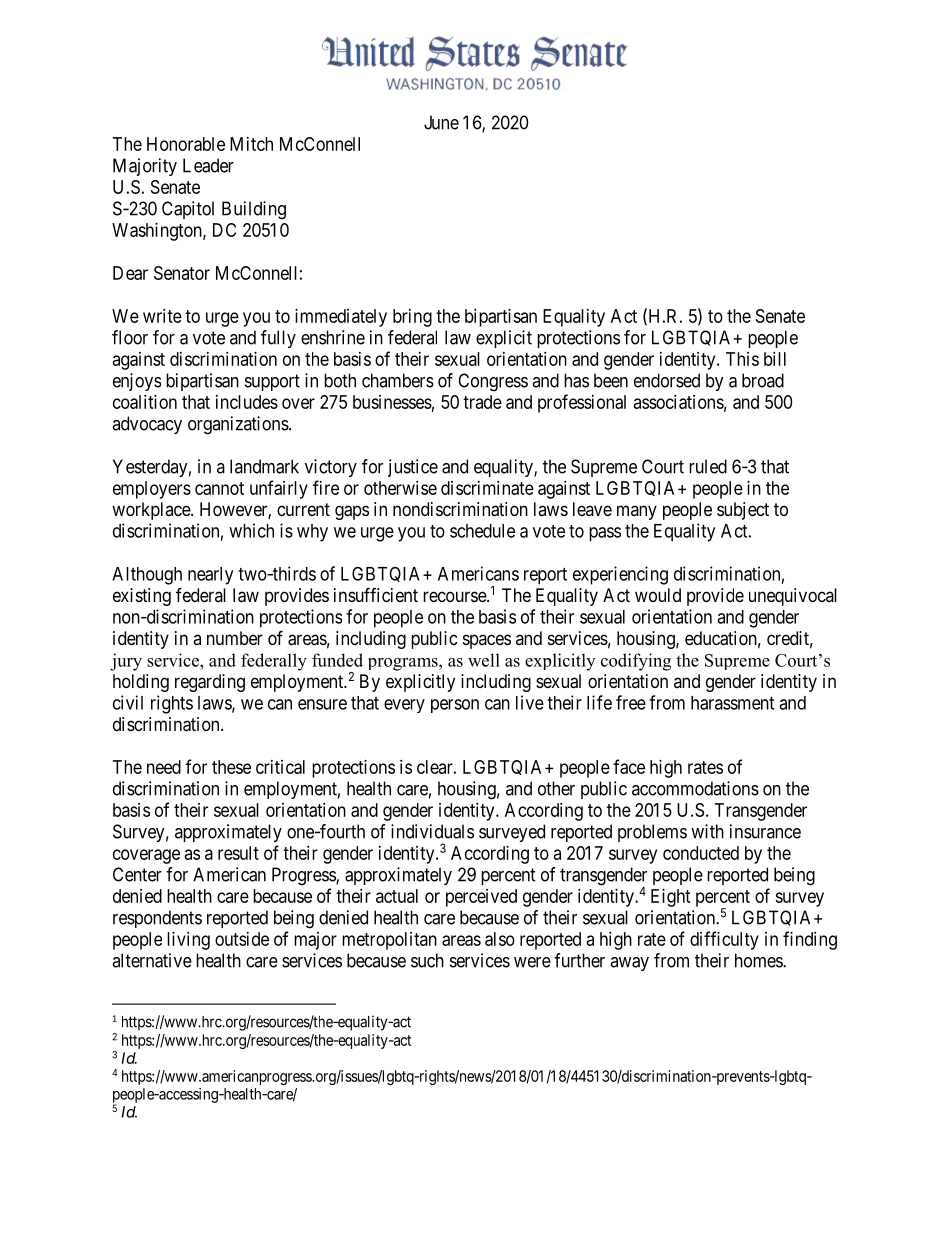 The height and width of the screenshot is (1233, 952). Describe the element at coordinates (732, 703) in the screenshot. I see `harassment` at that location.
